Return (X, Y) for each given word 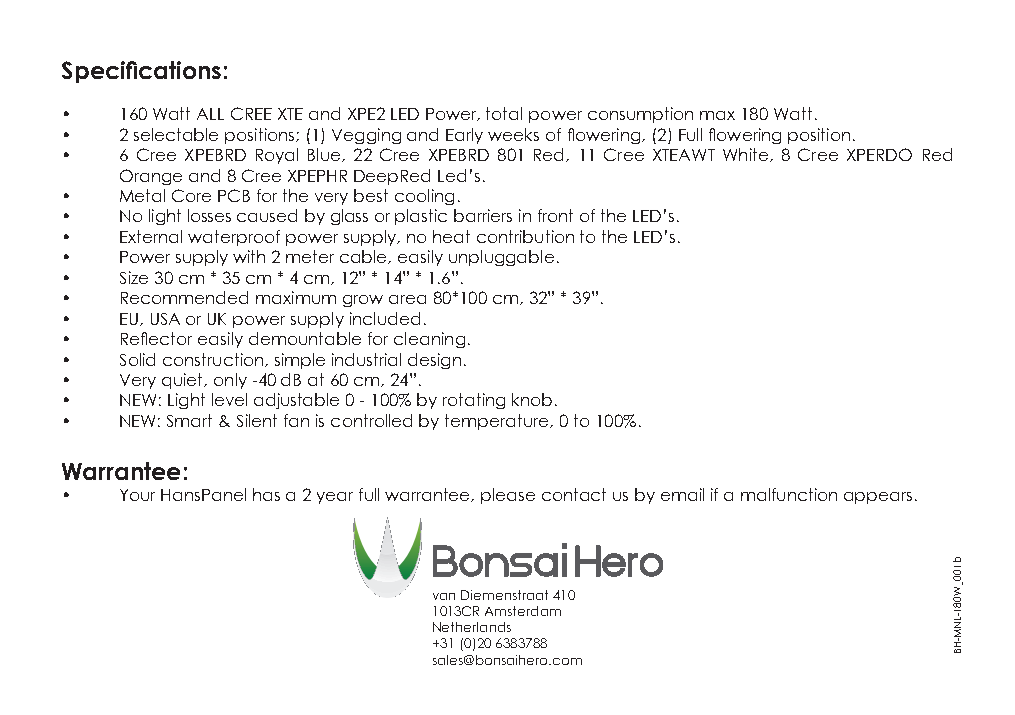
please (508, 496)
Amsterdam (523, 611)
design (434, 361)
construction (214, 360)
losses (209, 215)
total (504, 113)
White (747, 155)
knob (532, 399)
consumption (640, 115)
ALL (210, 114)
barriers (483, 215)
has (266, 494)
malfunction (789, 494)
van (444, 596)
